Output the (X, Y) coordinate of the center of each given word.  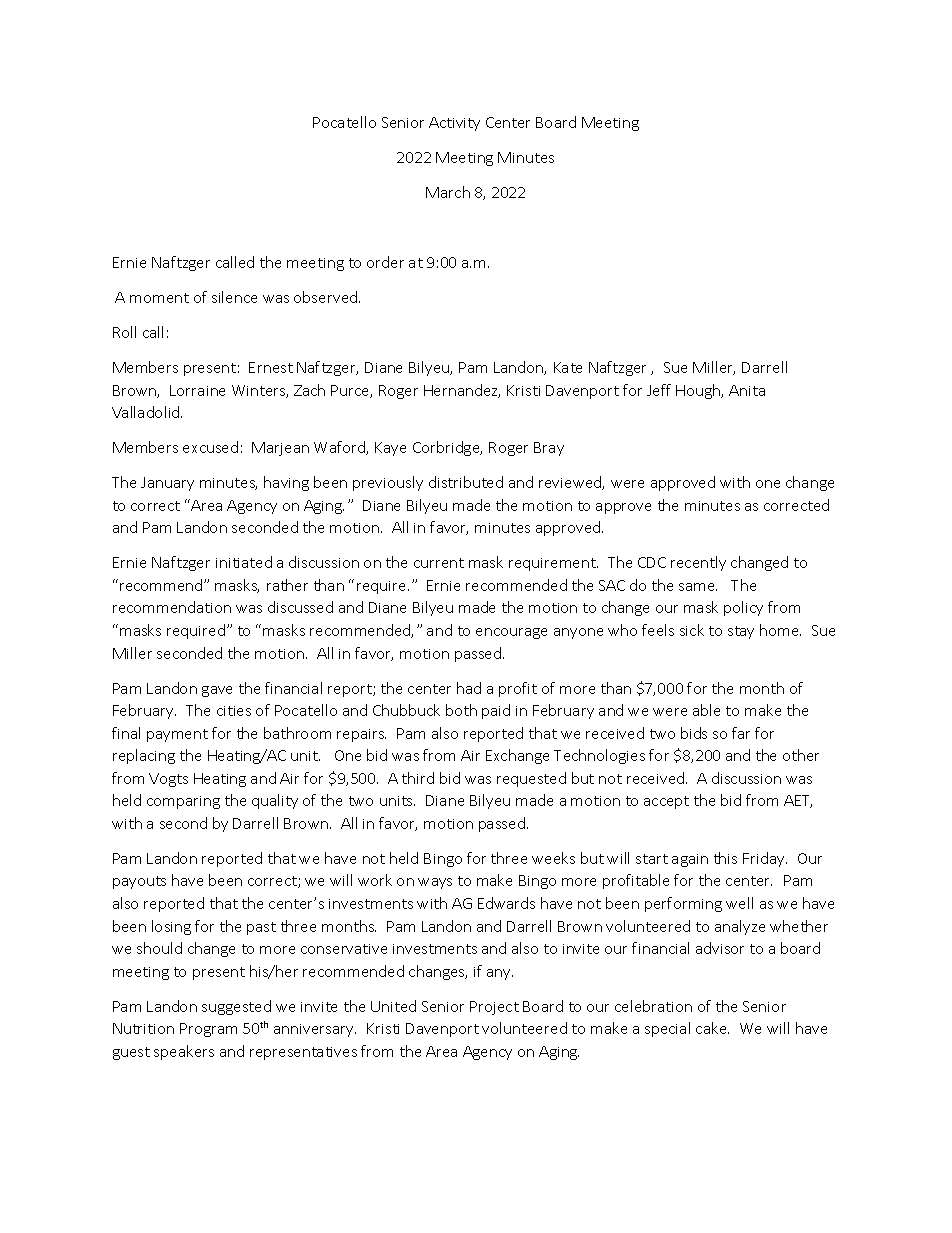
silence (234, 297)
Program (208, 1030)
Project (494, 1008)
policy (743, 608)
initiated (244, 562)
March (448, 192)
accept (666, 802)
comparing (183, 802)
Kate (568, 367)
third (418, 778)
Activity (454, 124)
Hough (699, 391)
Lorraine (197, 390)
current (439, 563)
